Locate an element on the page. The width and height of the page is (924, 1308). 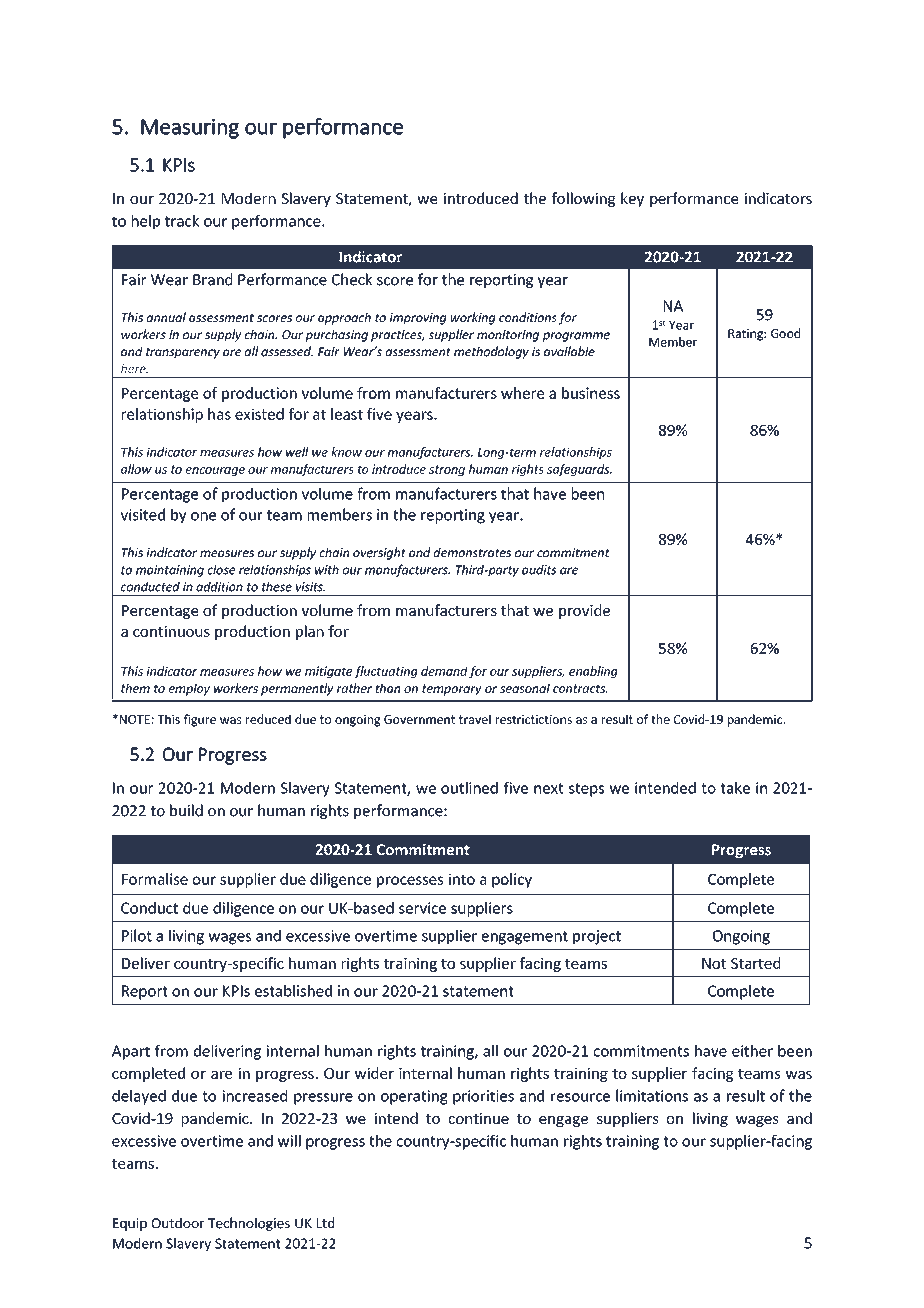
enabling is located at coordinates (593, 672).
